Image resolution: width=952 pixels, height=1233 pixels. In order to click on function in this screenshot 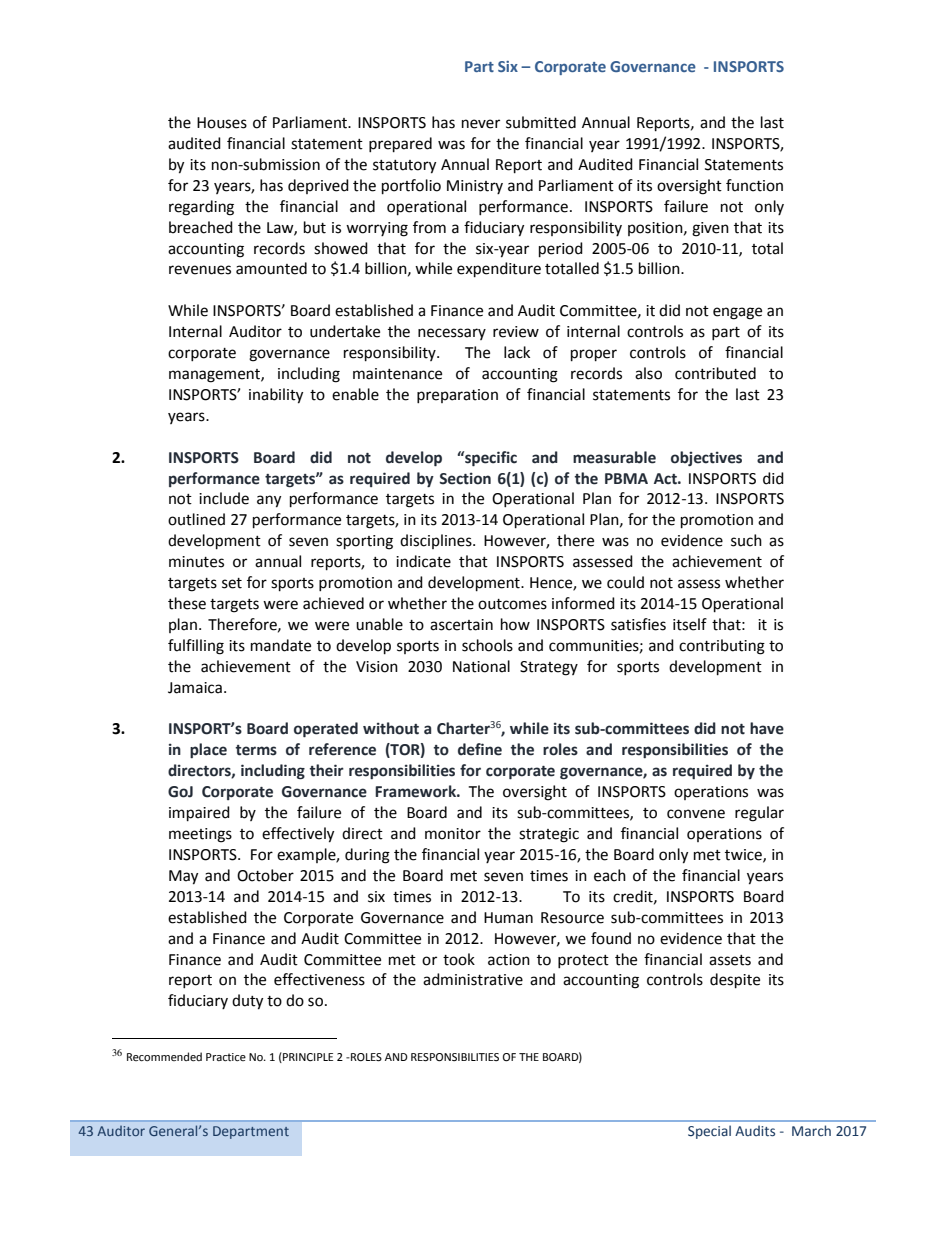, I will do `click(754, 185)`.
